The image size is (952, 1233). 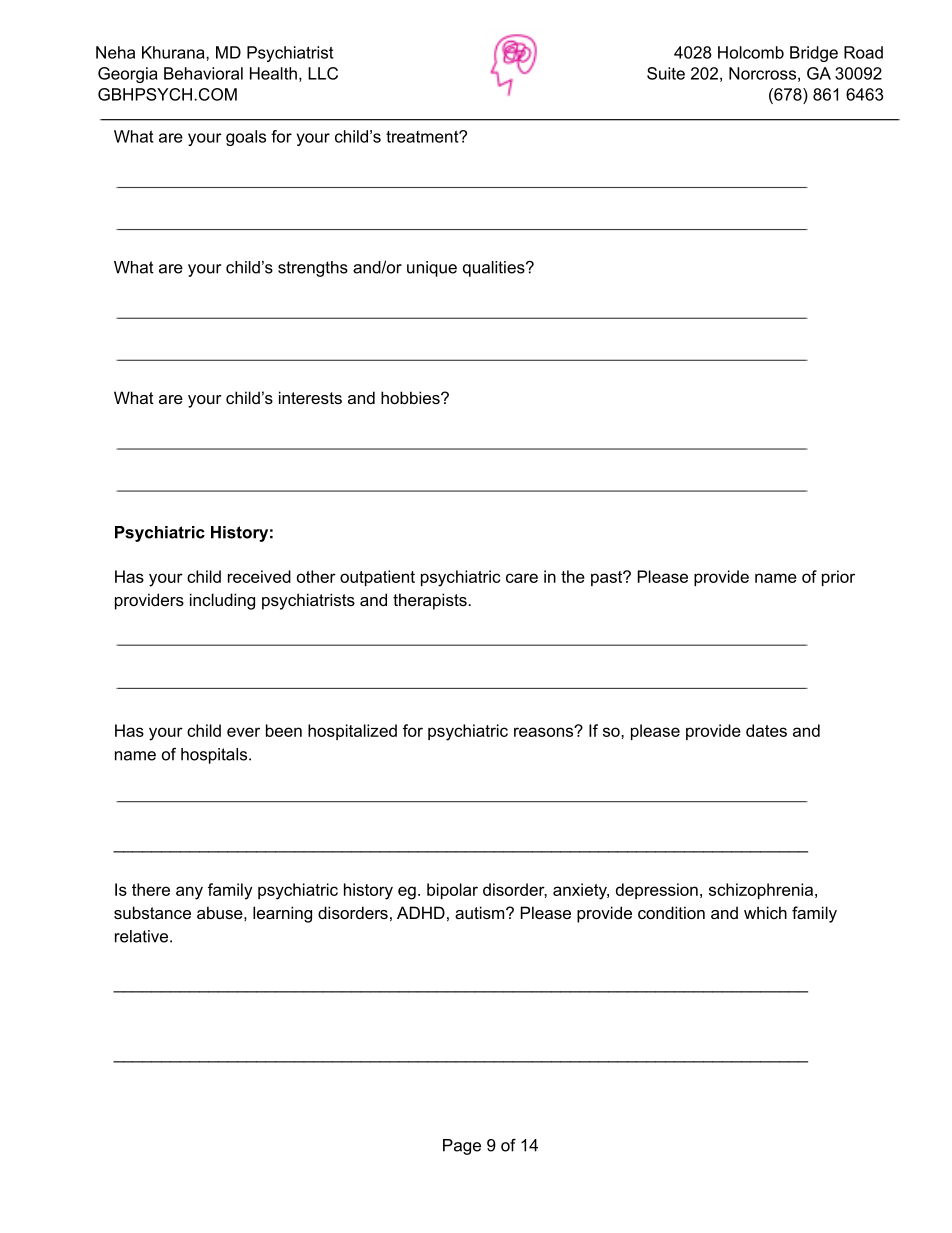 What do you see at coordinates (203, 73) in the screenshot?
I see `Behavioral` at bounding box center [203, 73].
